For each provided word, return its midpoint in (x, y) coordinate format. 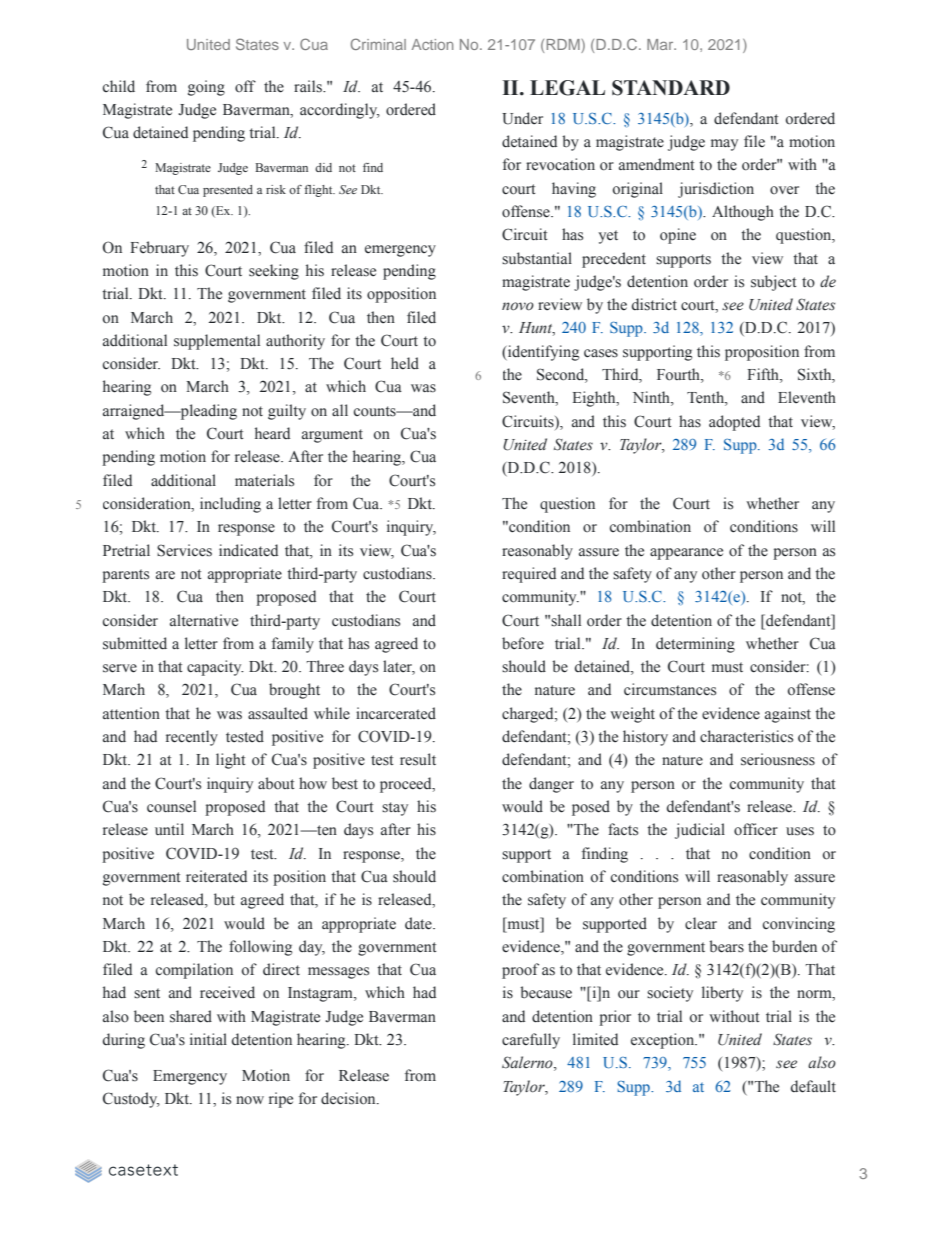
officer (756, 829)
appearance (686, 554)
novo (518, 306)
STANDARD (671, 88)
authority (295, 342)
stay (395, 809)
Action (432, 44)
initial (208, 1039)
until (169, 829)
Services (184, 550)
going (206, 88)
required (529, 575)
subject (774, 283)
